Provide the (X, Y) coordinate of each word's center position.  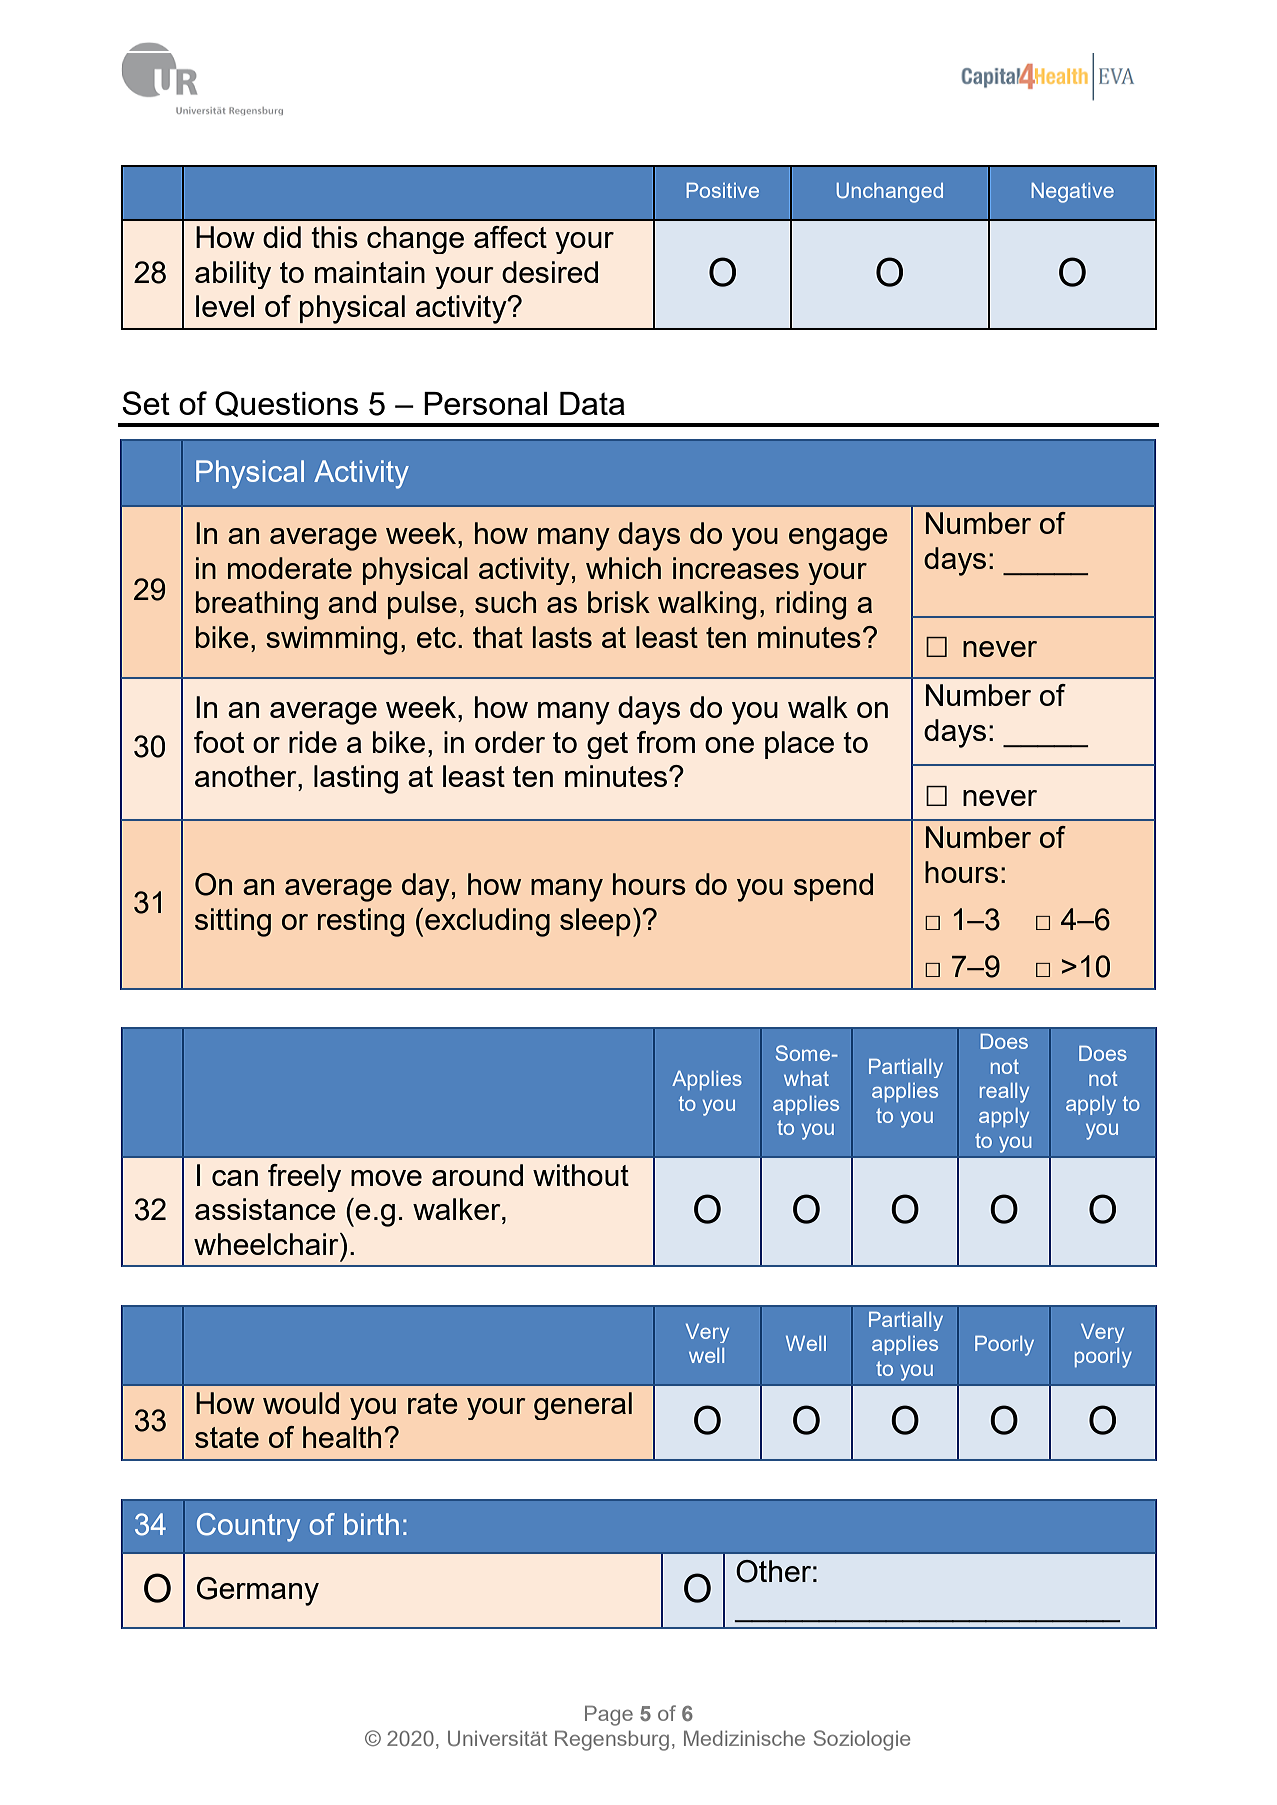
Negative (1072, 193)
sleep (595, 922)
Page (609, 1715)
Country (248, 1527)
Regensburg (612, 1740)
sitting (233, 922)
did (282, 237)
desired (550, 272)
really (1004, 1093)
